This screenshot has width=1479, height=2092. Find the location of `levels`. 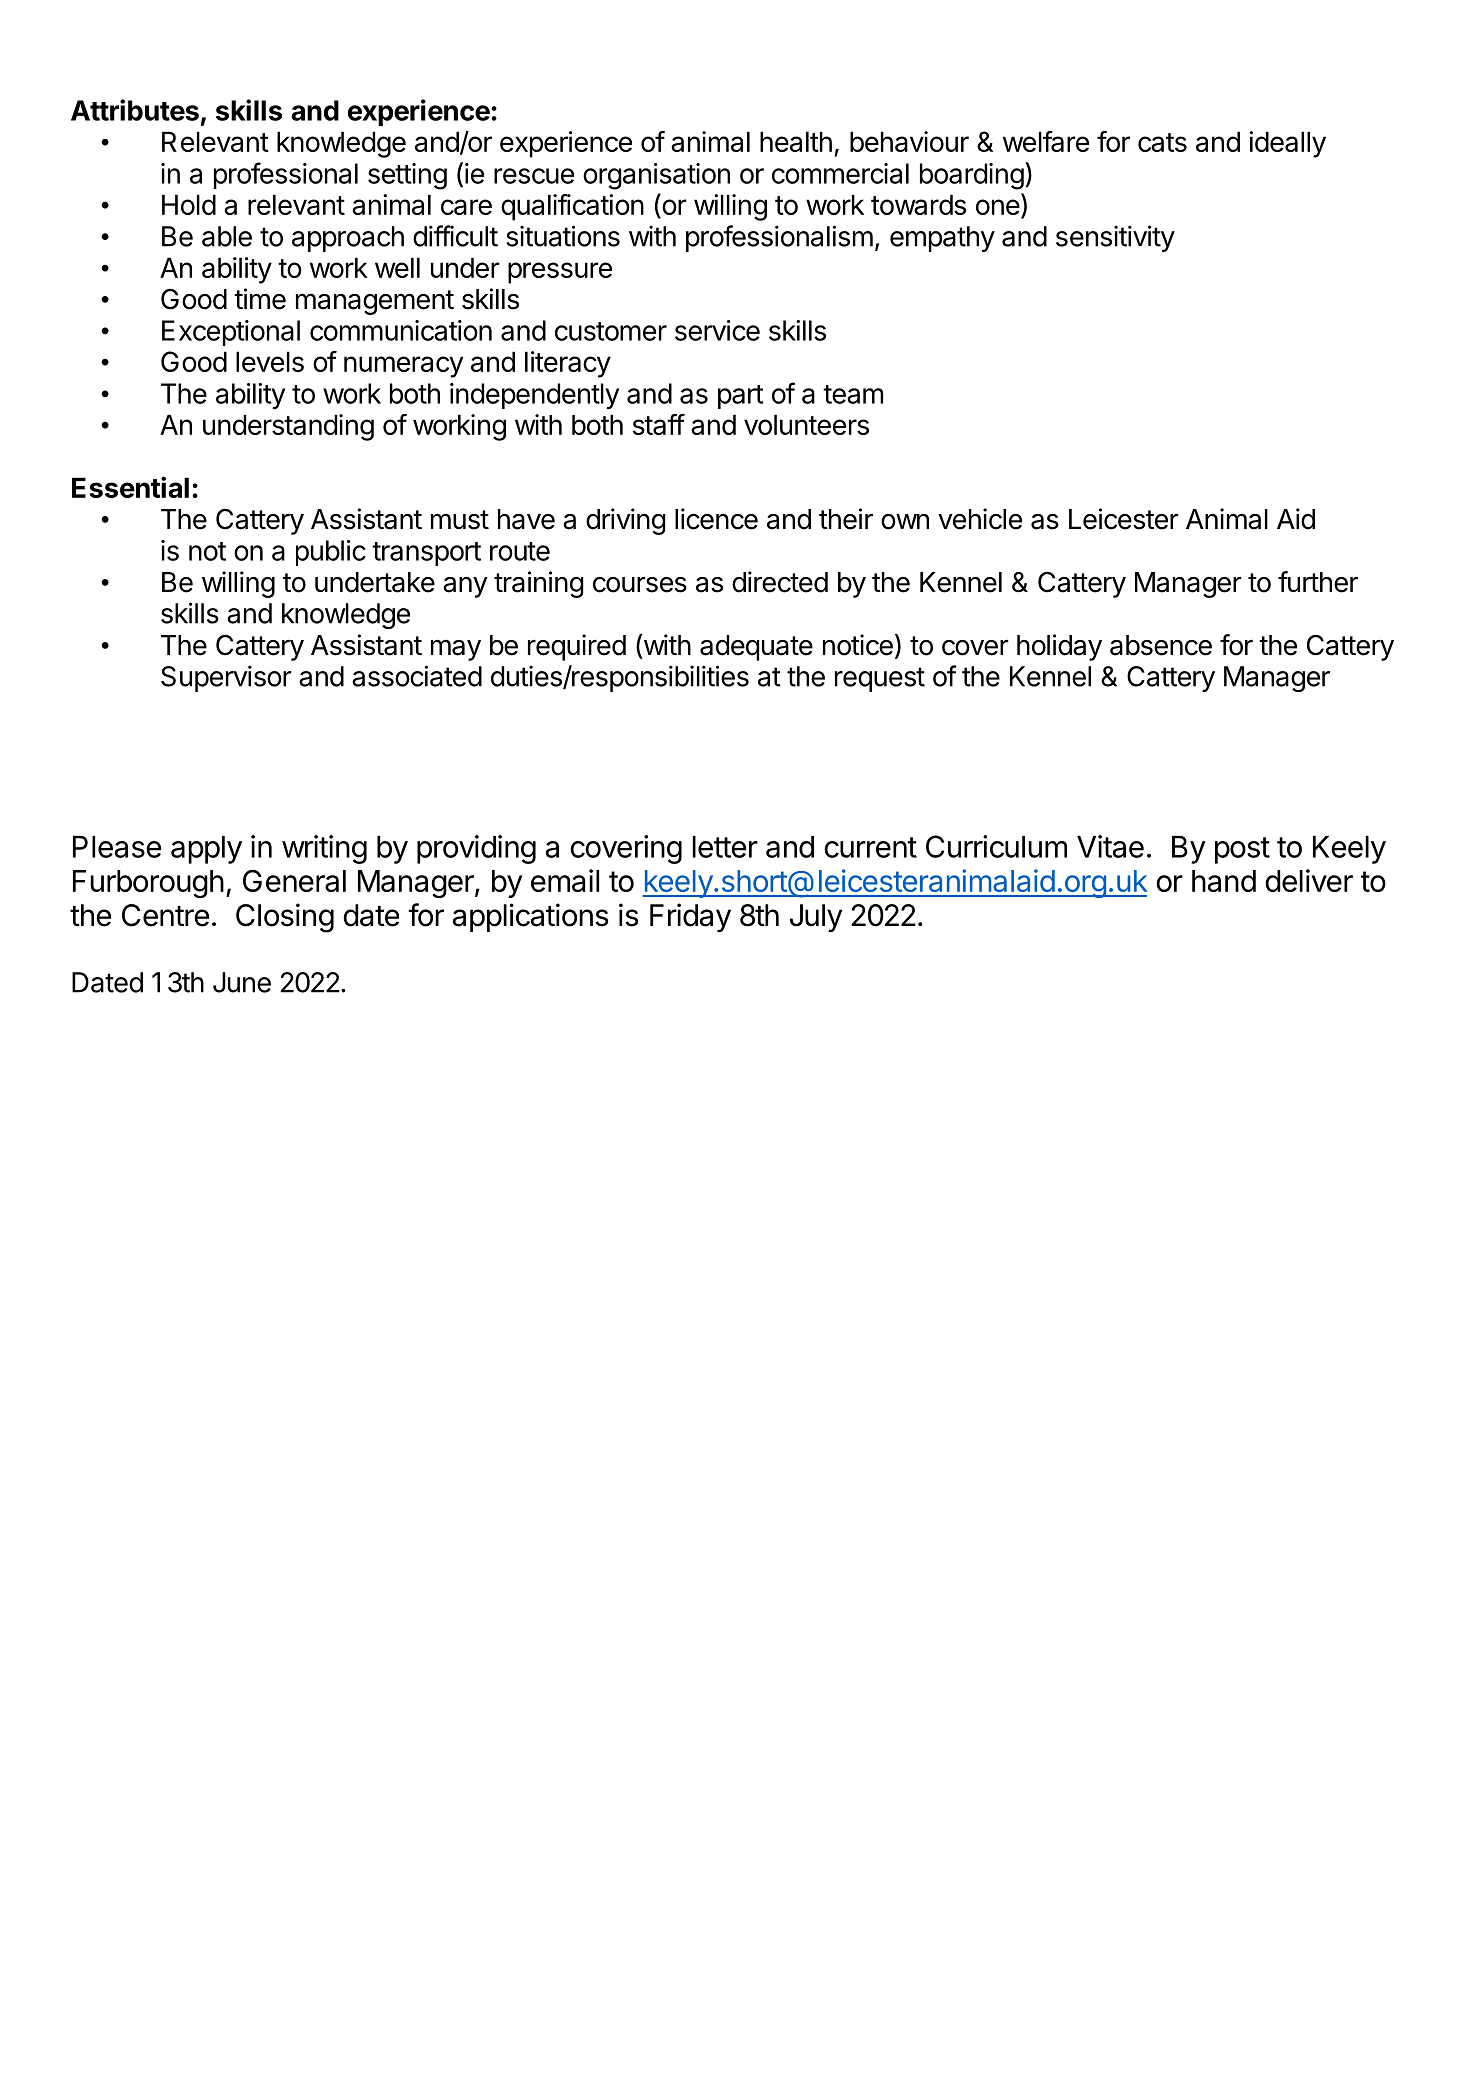

levels is located at coordinates (270, 361).
